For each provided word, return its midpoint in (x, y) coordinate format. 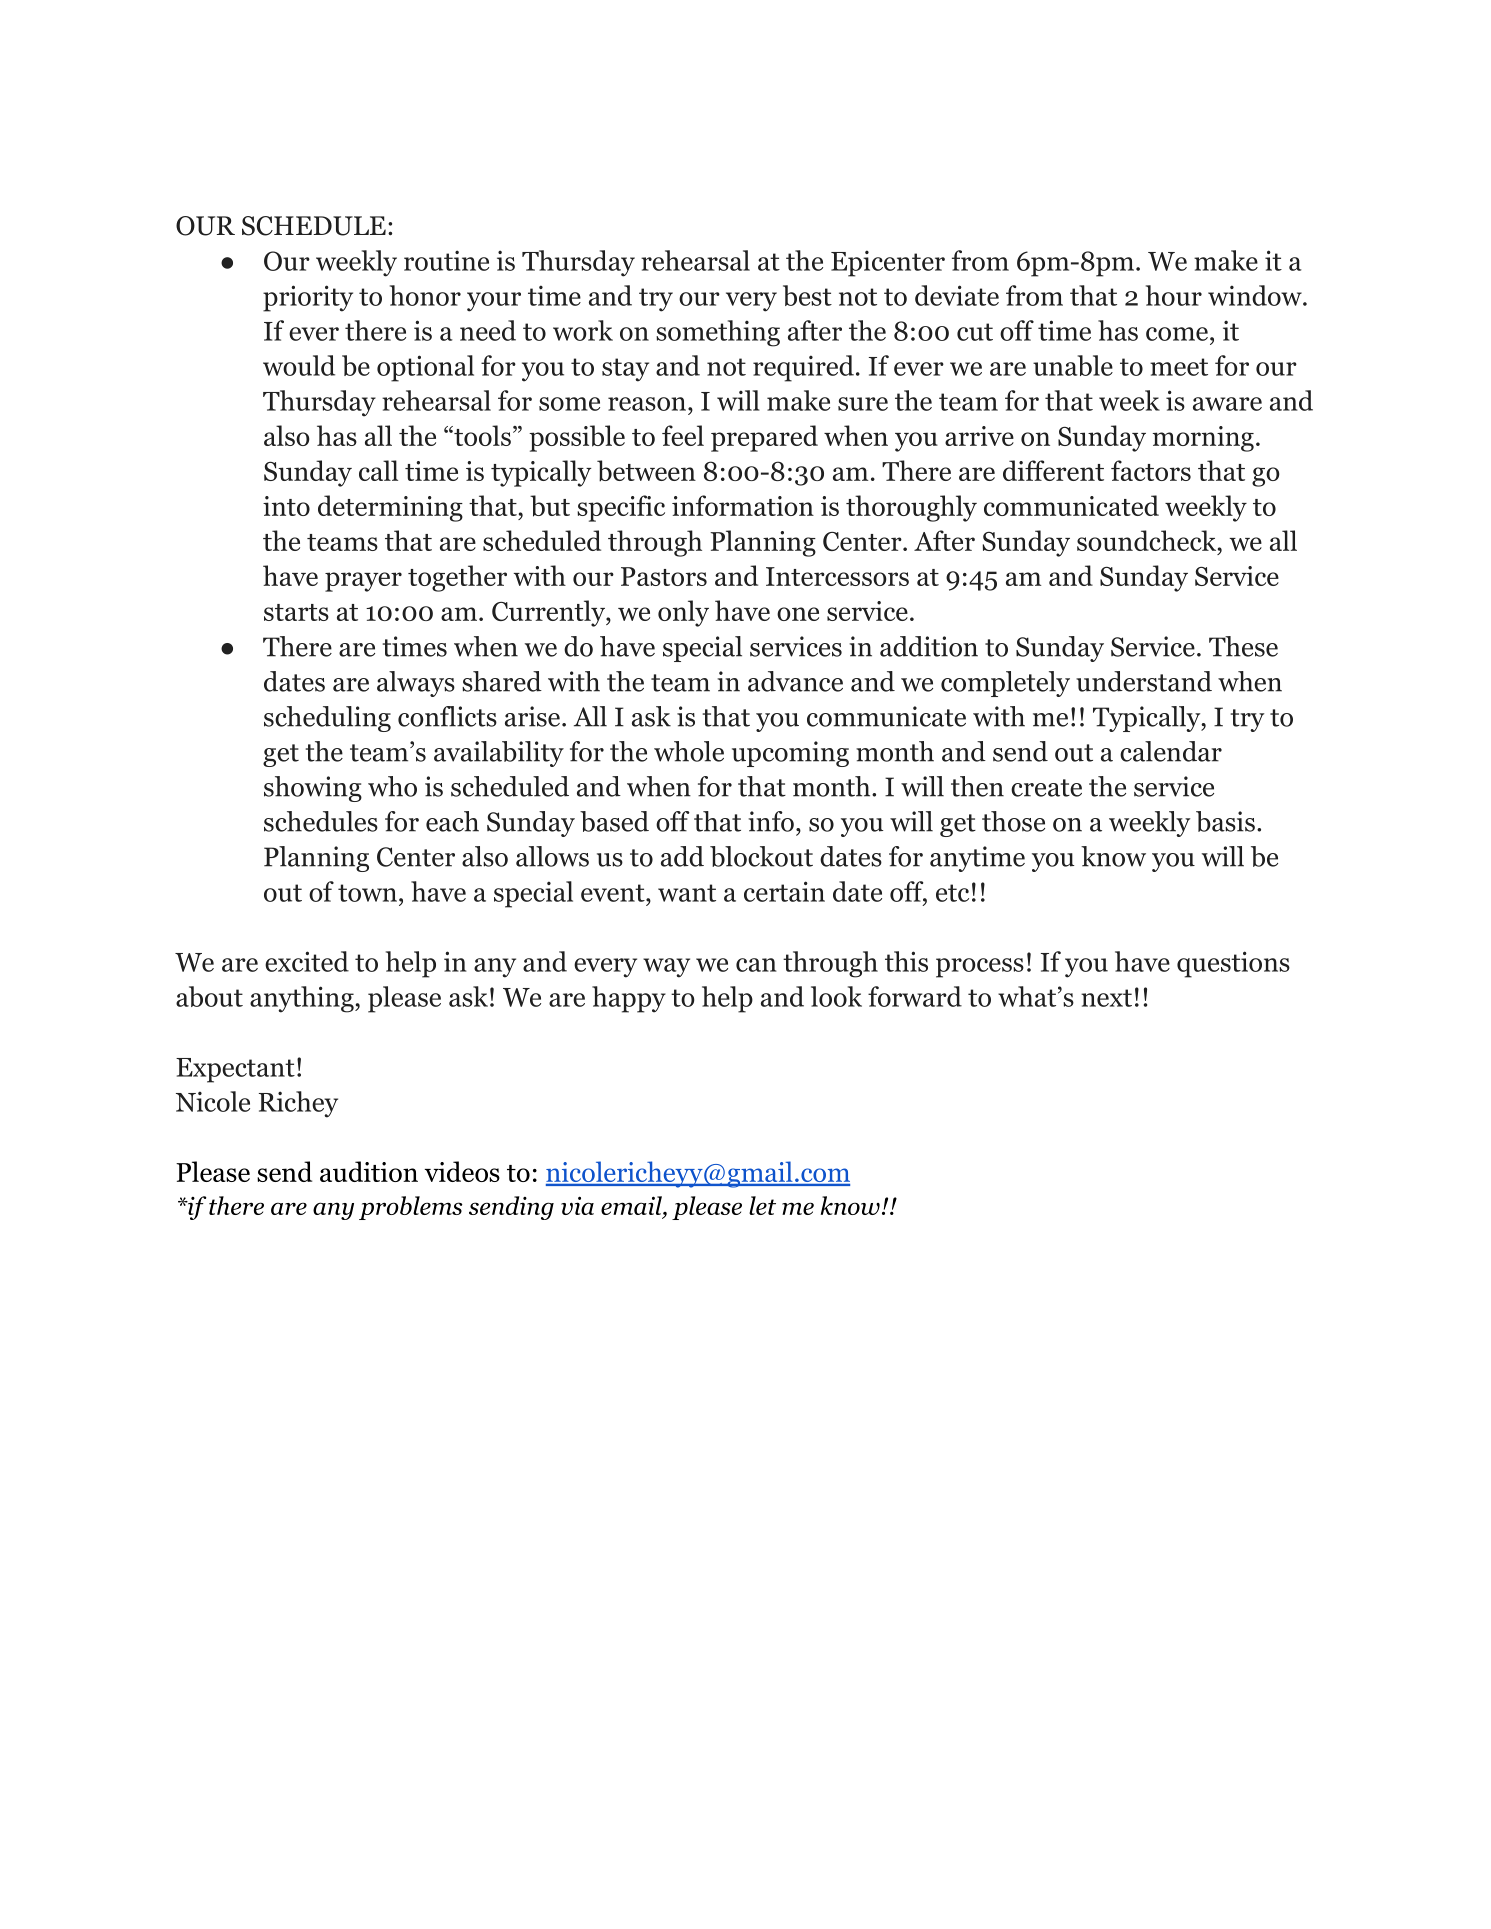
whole (689, 751)
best (807, 295)
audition (369, 1171)
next (1106, 998)
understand (1144, 681)
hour (1174, 295)
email (632, 1205)
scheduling (327, 719)
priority (308, 298)
